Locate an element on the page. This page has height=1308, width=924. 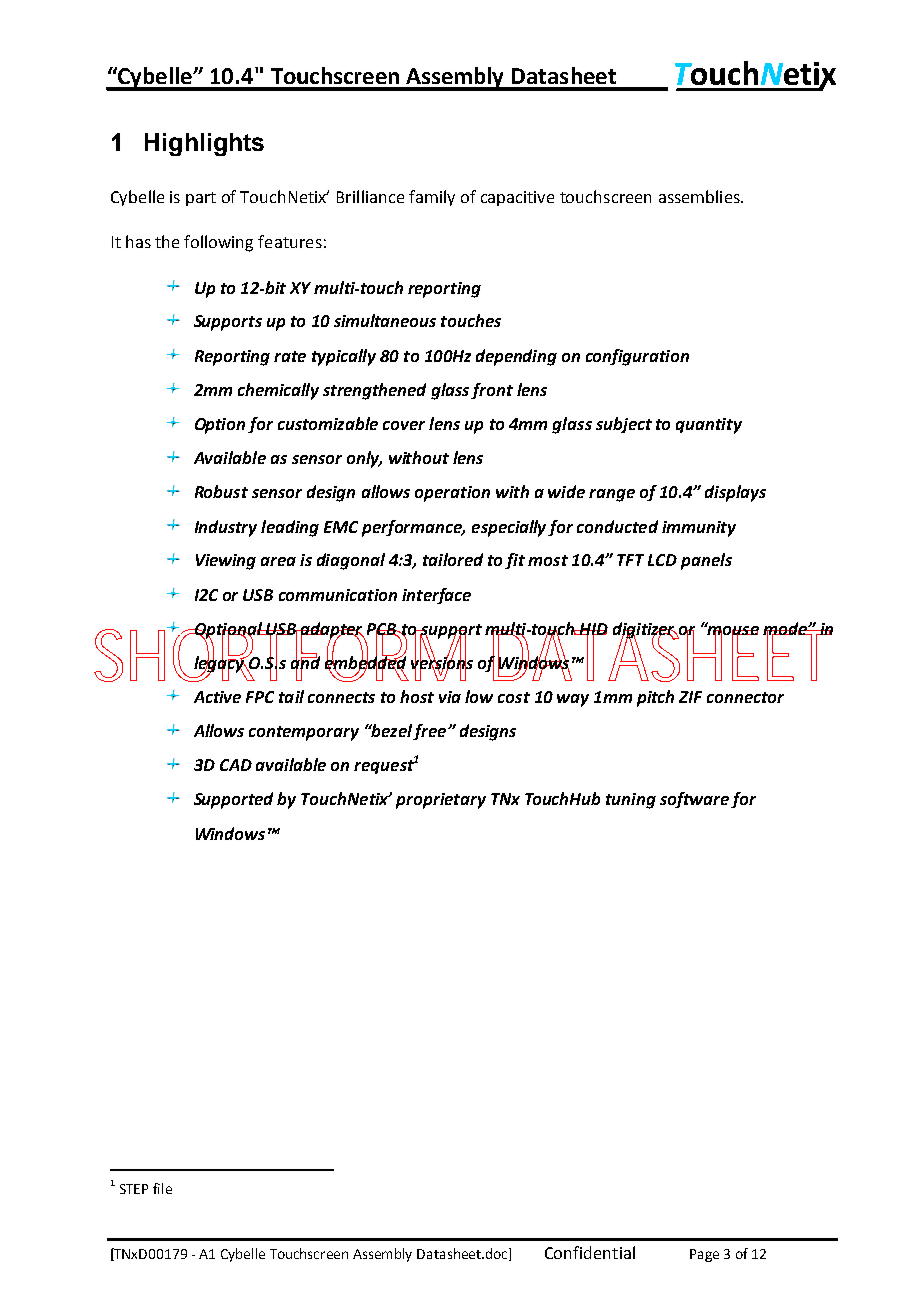
part is located at coordinates (201, 199).
